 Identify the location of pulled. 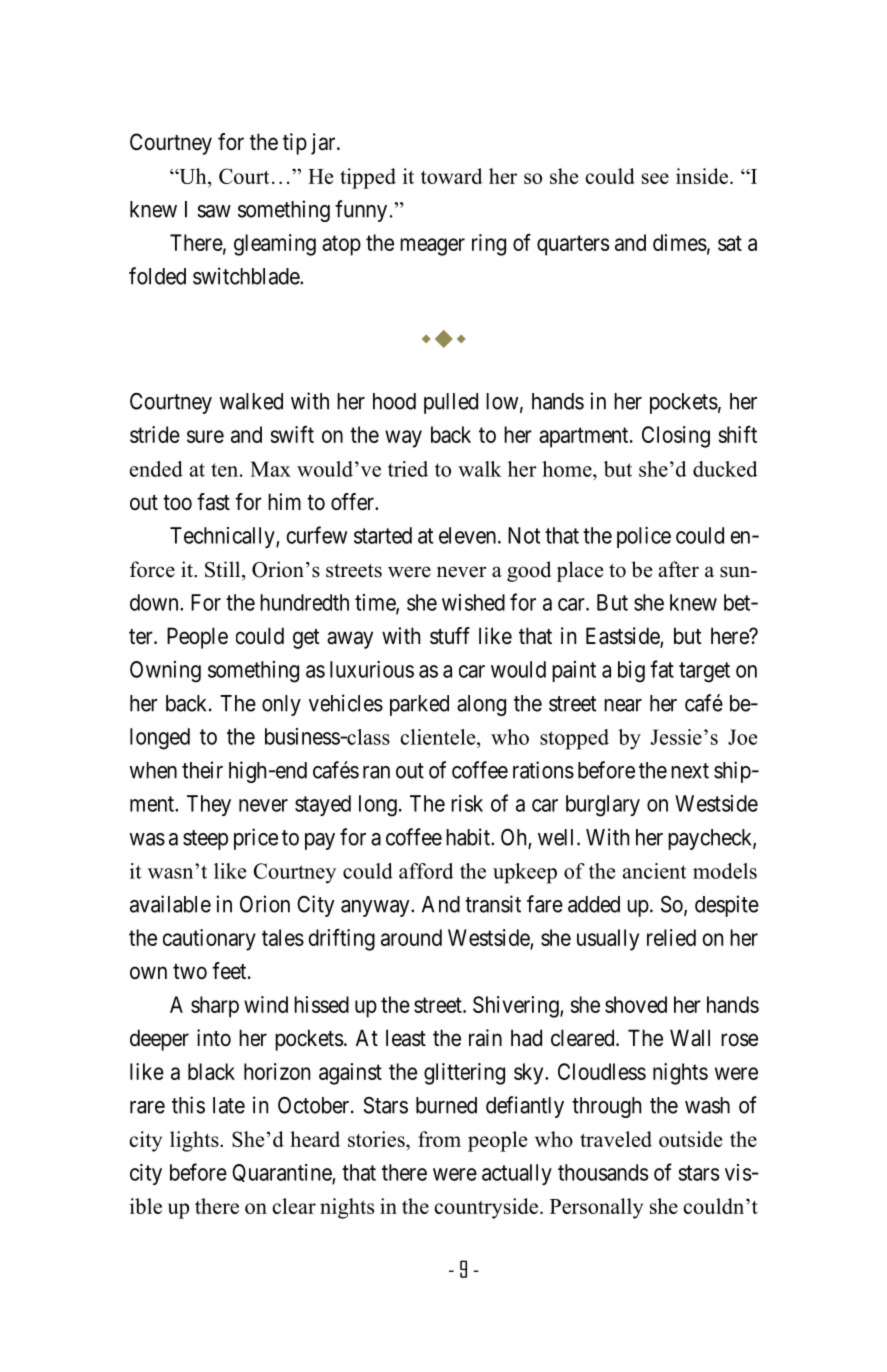
(451, 403).
